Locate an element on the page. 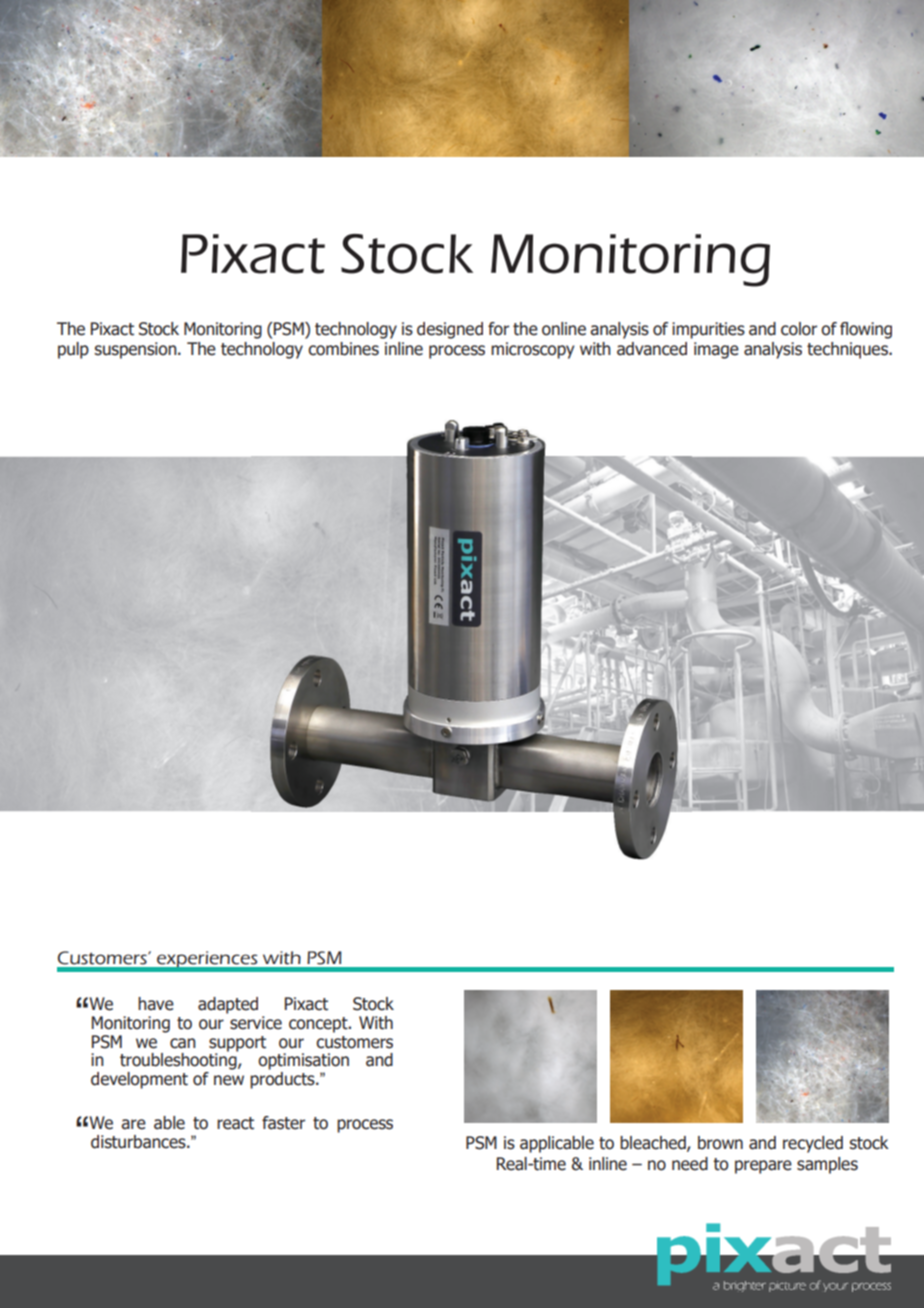  image is located at coordinates (716, 350).
